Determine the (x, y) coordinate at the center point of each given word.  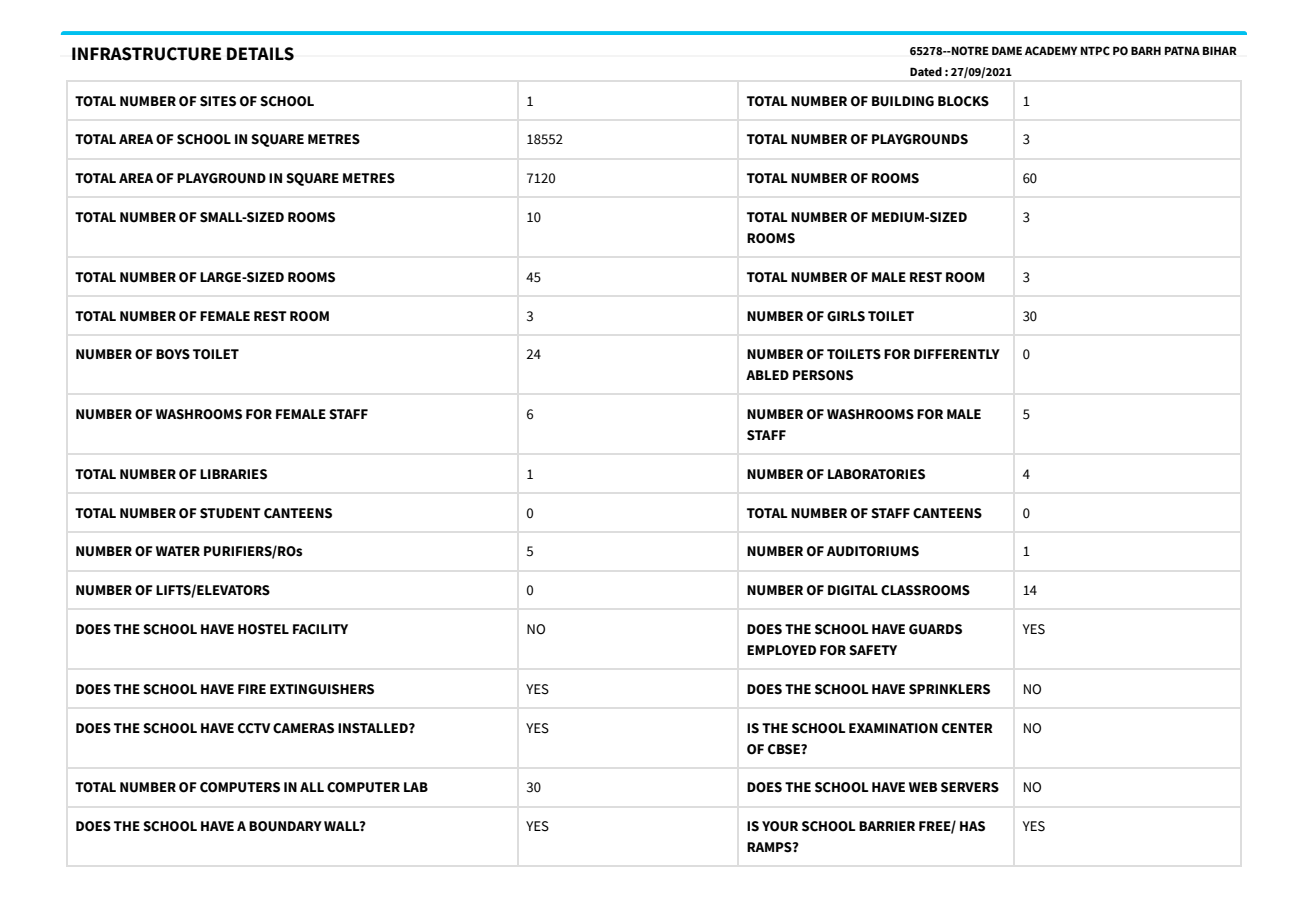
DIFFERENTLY (957, 354)
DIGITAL (853, 590)
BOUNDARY (285, 826)
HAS (972, 826)
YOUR (780, 826)
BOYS (173, 354)
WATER (178, 551)
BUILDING (903, 101)
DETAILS (260, 54)
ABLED (767, 375)
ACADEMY (1051, 51)
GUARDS (935, 629)
